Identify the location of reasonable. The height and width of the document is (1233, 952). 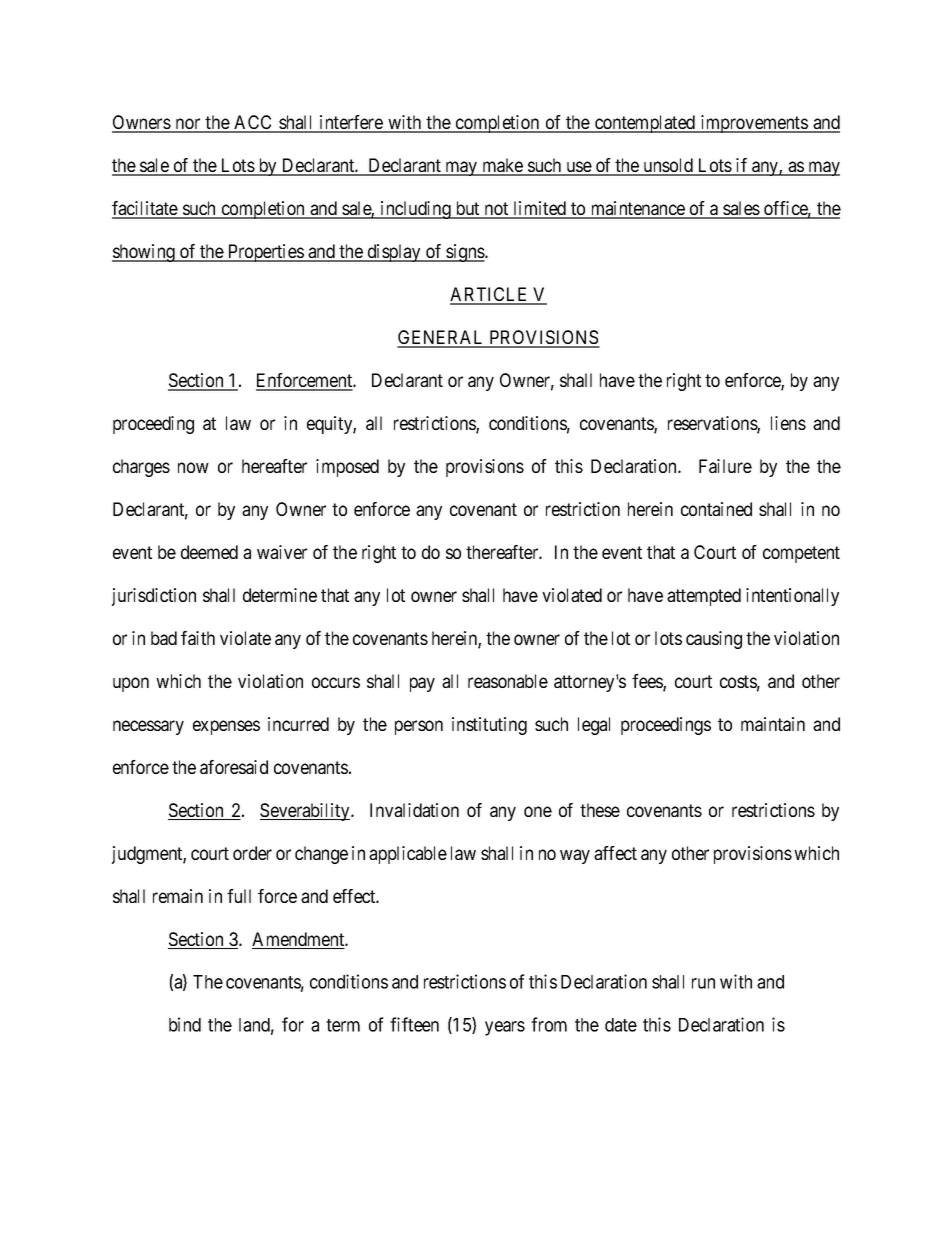
(508, 681).
